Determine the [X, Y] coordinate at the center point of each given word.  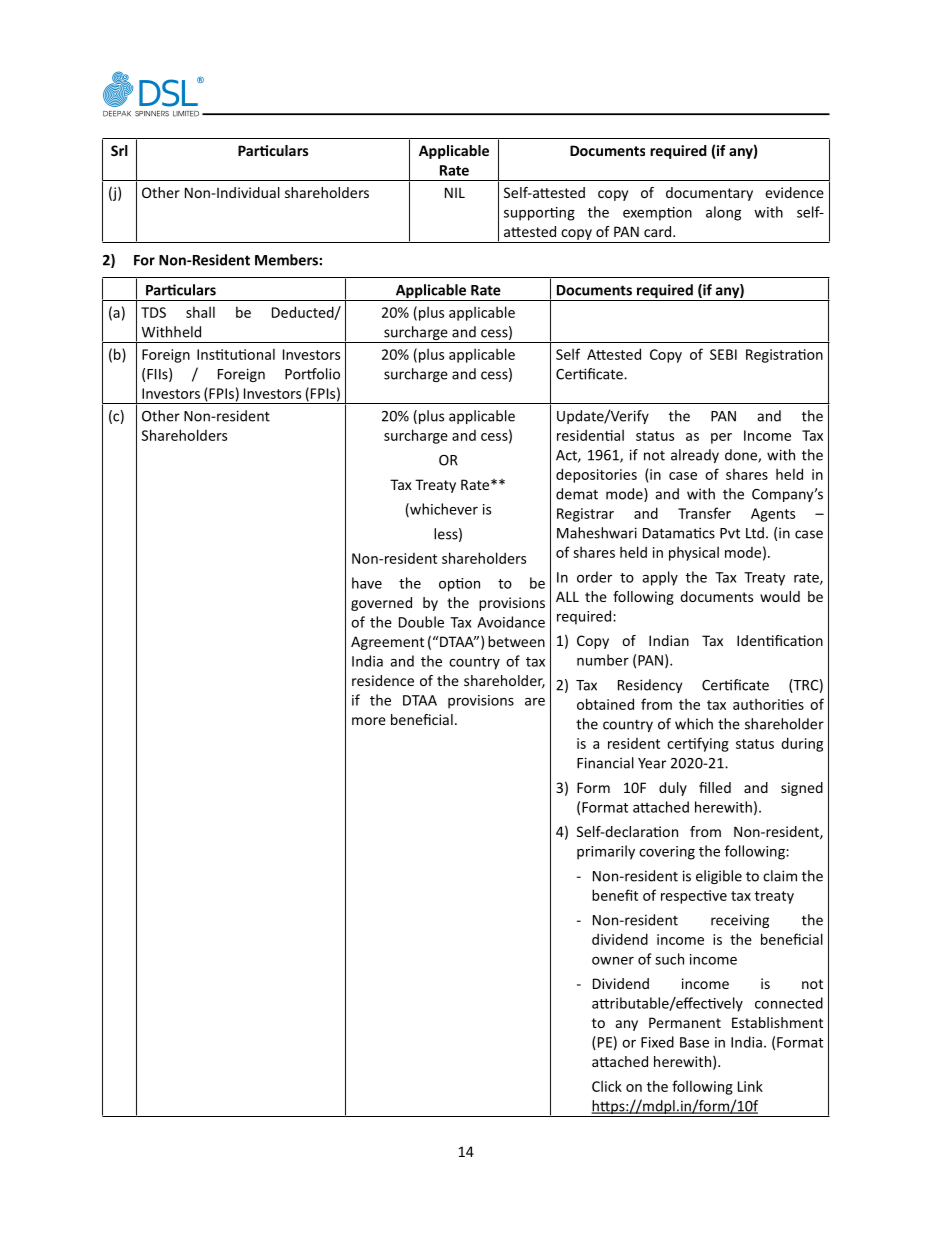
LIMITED [186, 114]
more [369, 721]
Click [607, 1086]
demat [577, 494]
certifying [698, 744]
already [695, 456]
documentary [709, 194]
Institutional [236, 354]
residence [383, 680]
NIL [455, 192]
